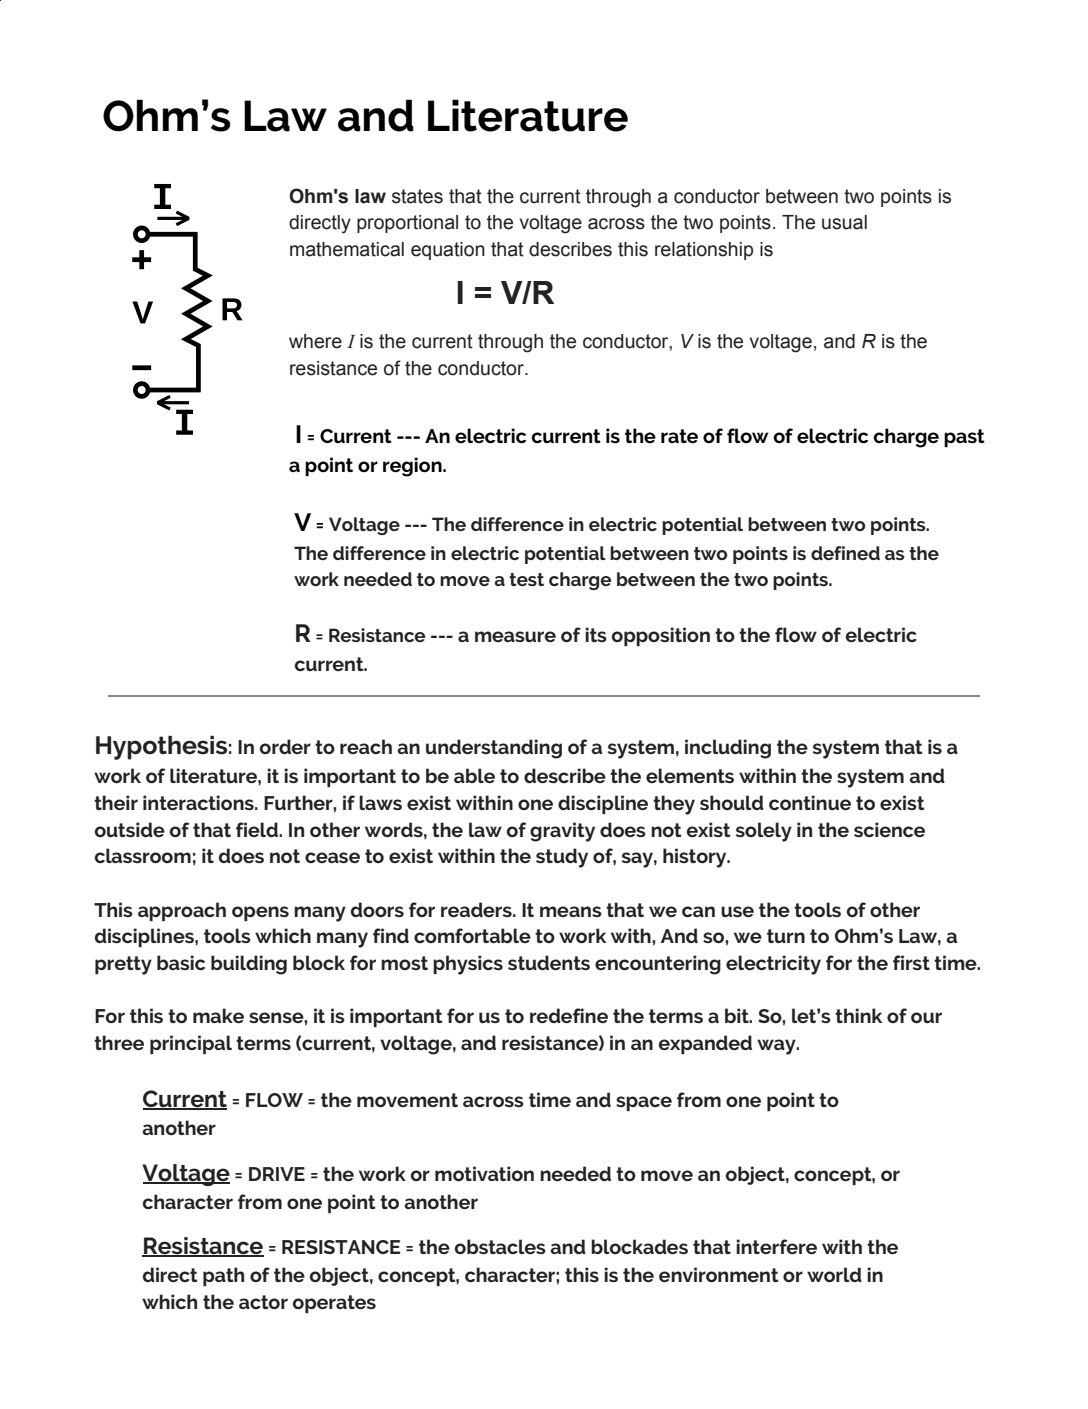 Image resolution: width=1088 pixels, height=1409 pixels. What do you see at coordinates (347, 249) in the document?
I see `mathematical` at bounding box center [347, 249].
